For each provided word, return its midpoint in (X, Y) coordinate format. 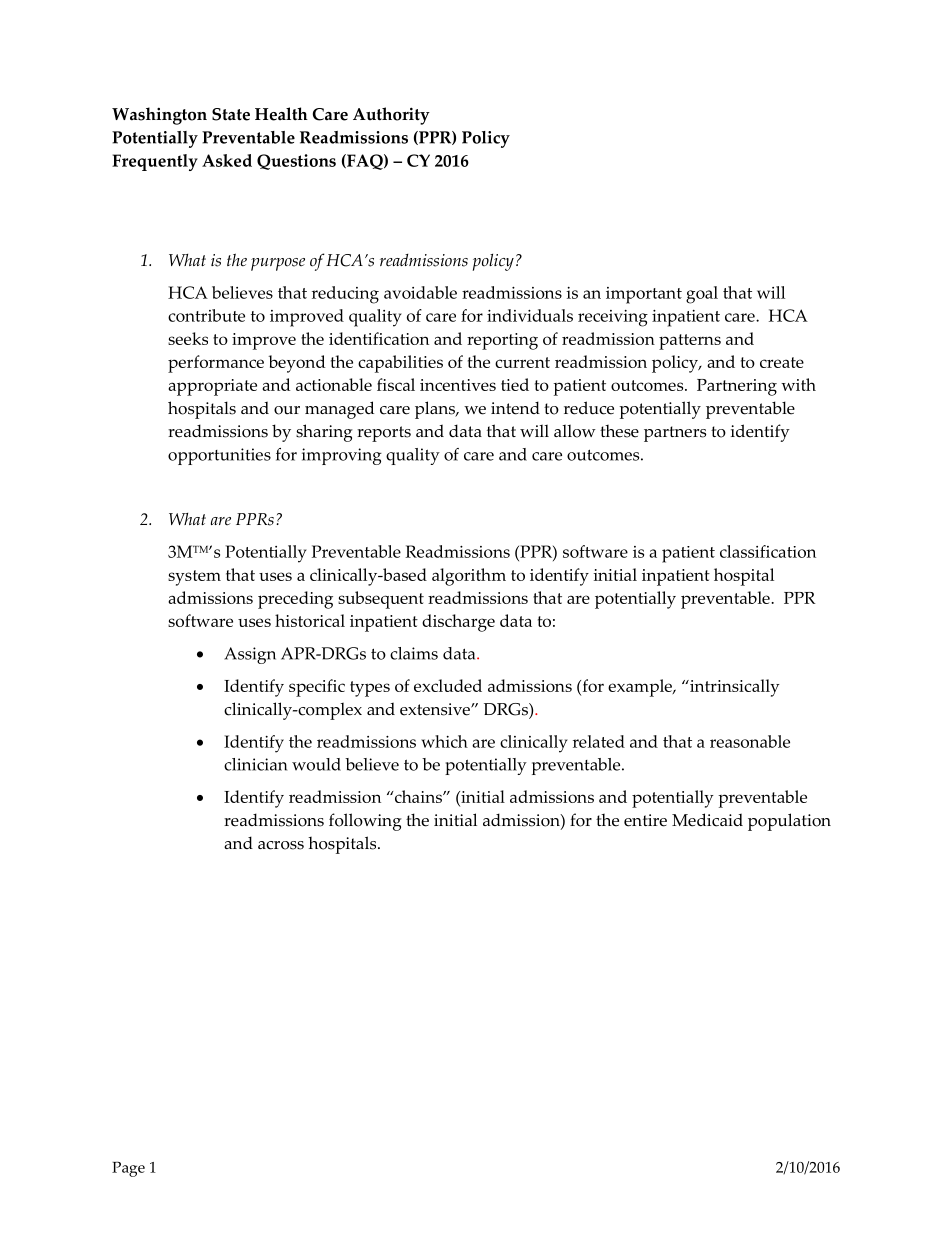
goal (702, 295)
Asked (227, 160)
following (365, 822)
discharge (458, 623)
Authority (391, 116)
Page (128, 1169)
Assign (250, 655)
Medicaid (707, 820)
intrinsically (734, 688)
